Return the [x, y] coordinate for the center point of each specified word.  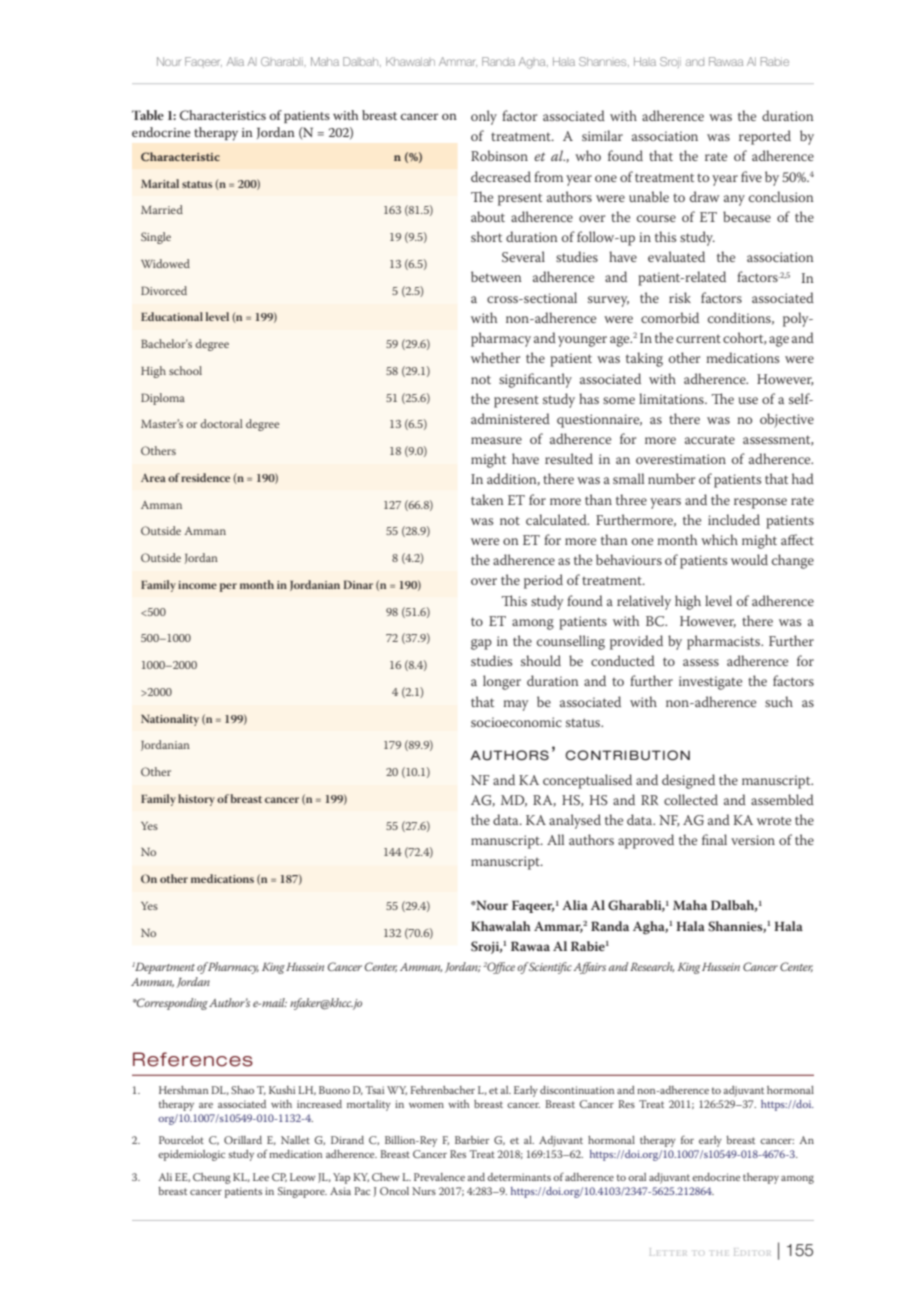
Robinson [499, 155]
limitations [672, 398]
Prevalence [439, 1177]
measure [496, 440]
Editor [752, 1252]
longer [502, 682]
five [751, 176]
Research [652, 967]
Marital [160, 183]
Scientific [550, 968]
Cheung [212, 1178]
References [193, 1059]
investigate [710, 683]
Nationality [170, 720]
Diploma [163, 399]
